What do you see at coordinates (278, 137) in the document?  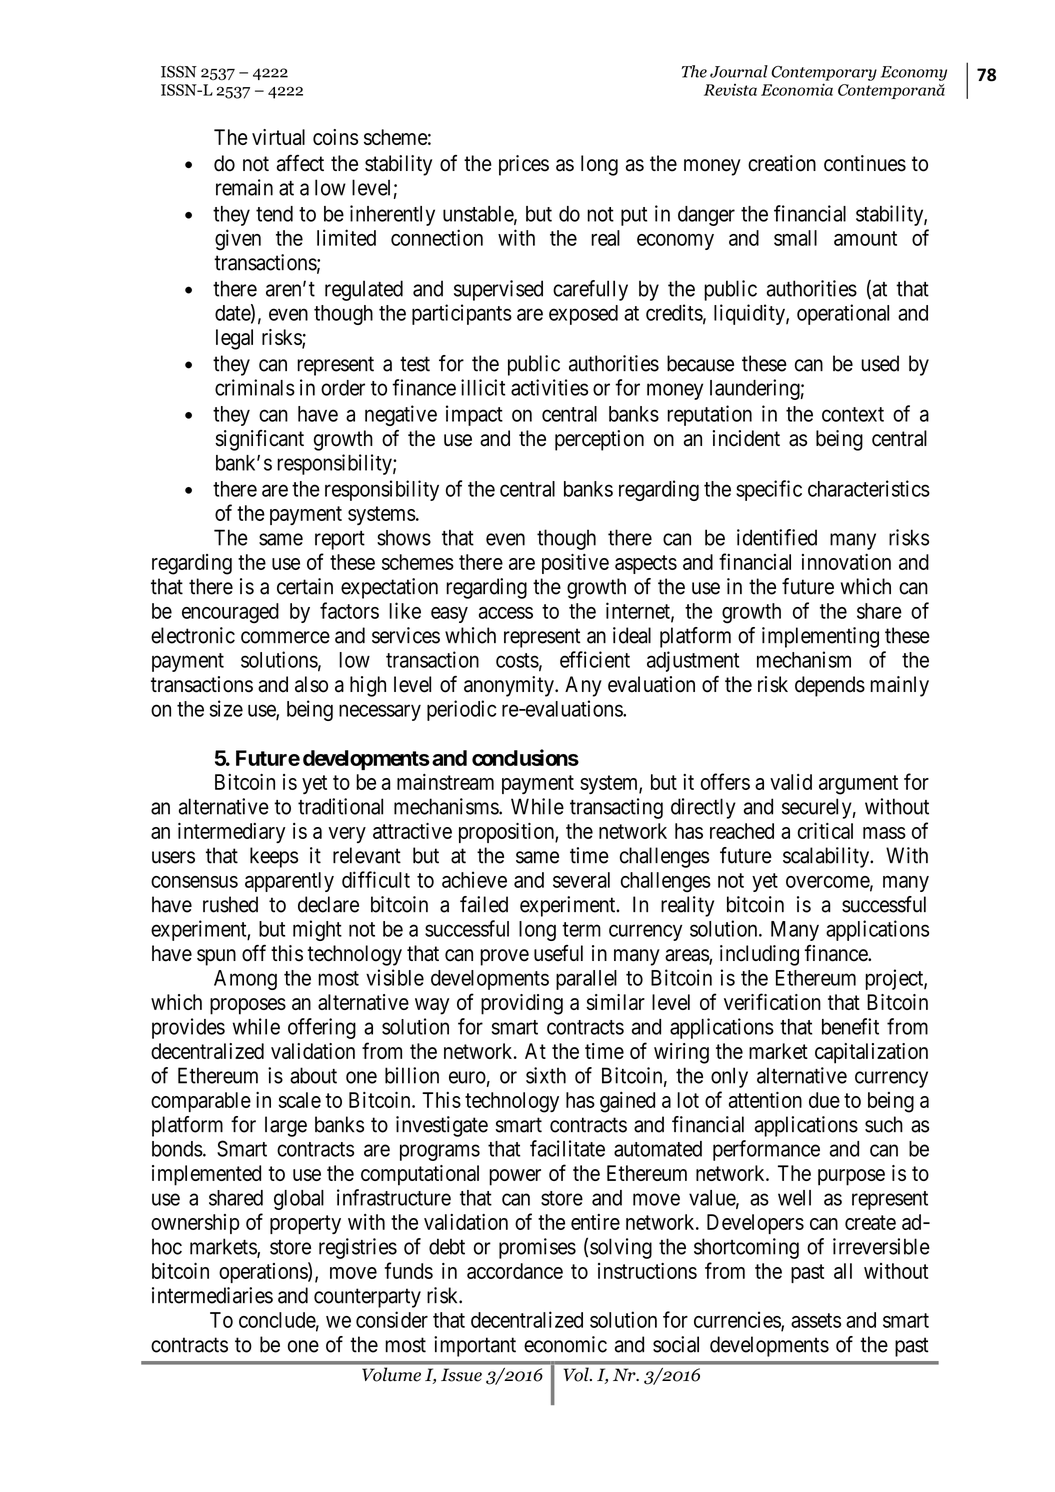 I see `virtual` at bounding box center [278, 137].
